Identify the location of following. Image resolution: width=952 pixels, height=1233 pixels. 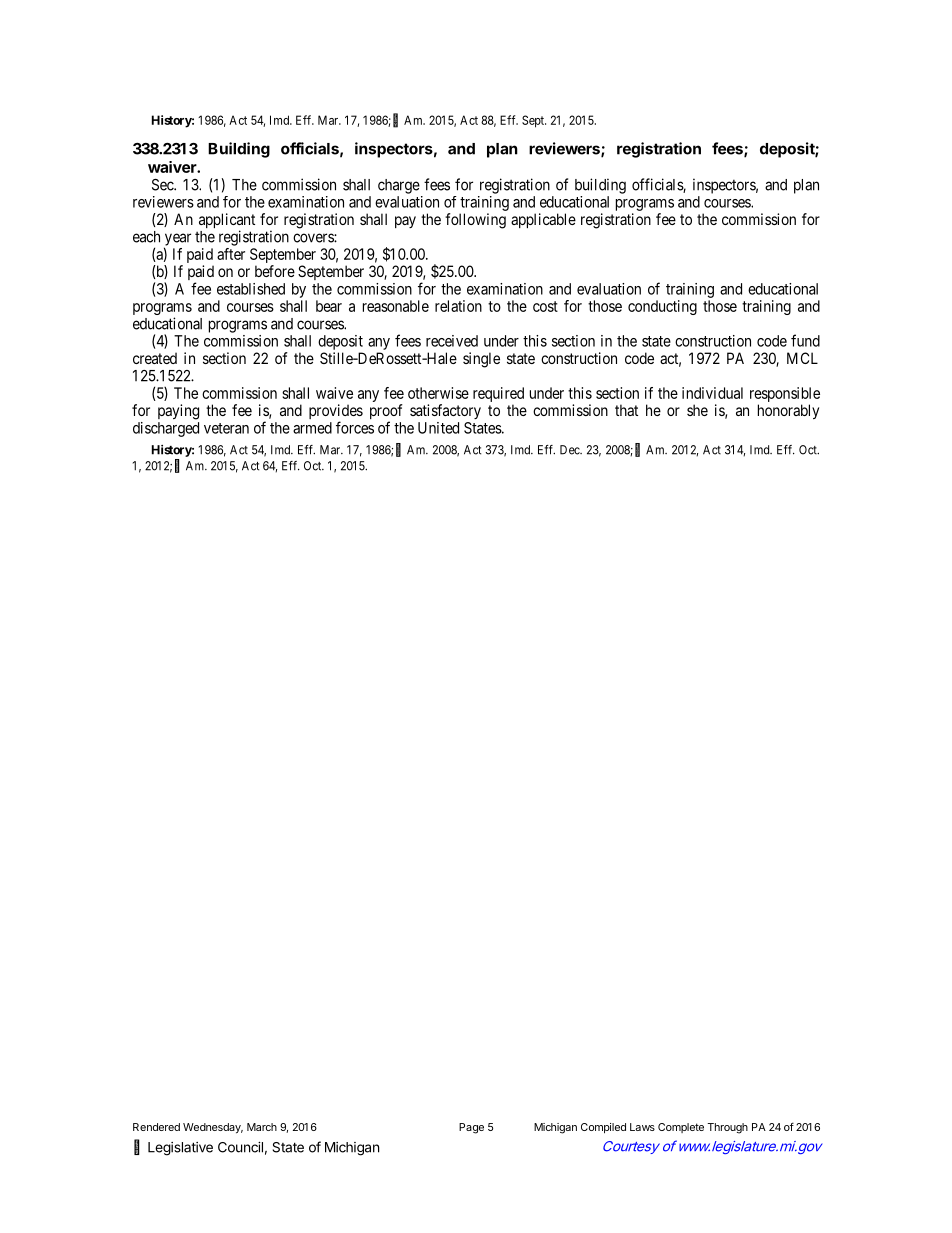
(475, 221).
